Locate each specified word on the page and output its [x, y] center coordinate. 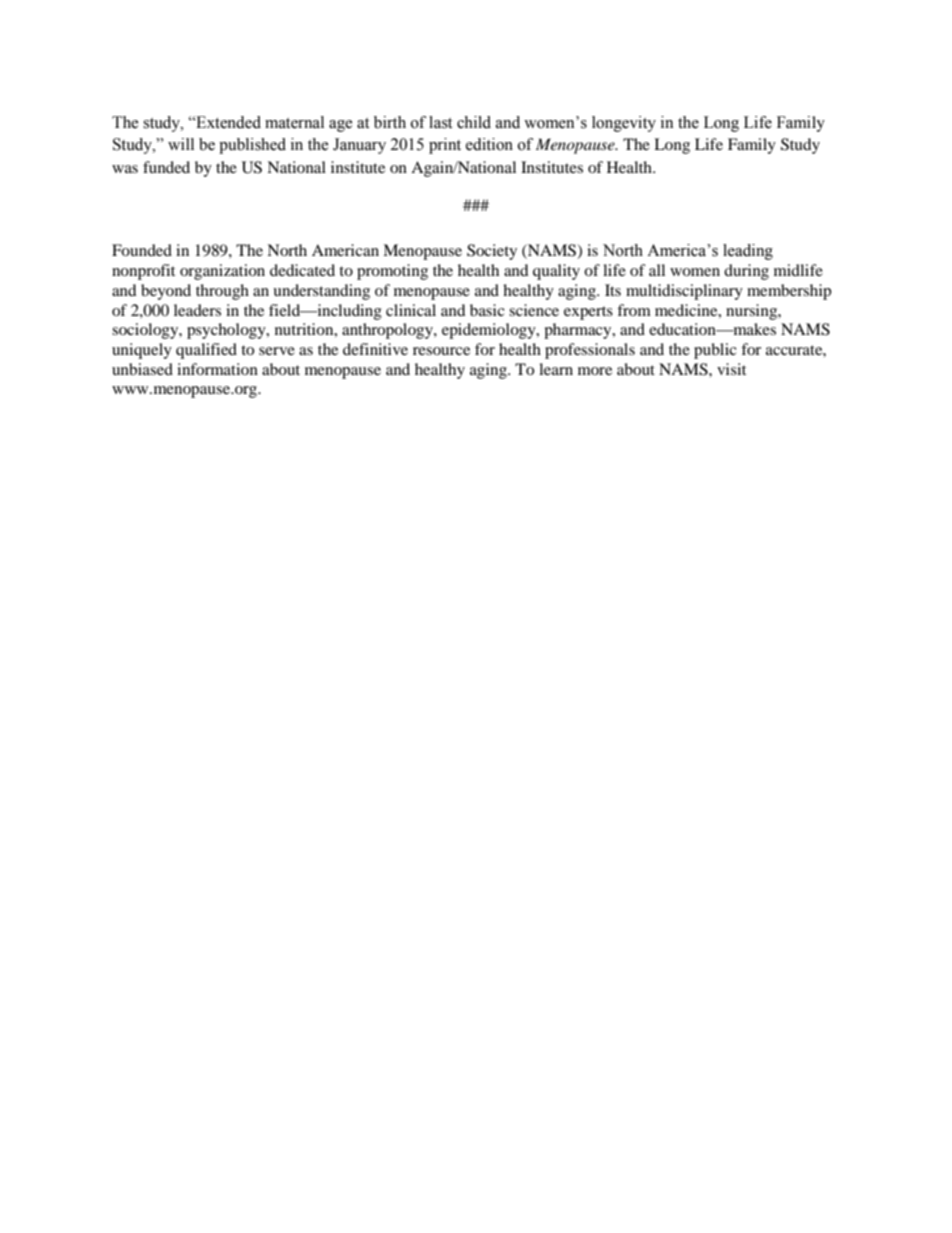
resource [441, 351]
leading [748, 252]
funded [166, 167]
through [222, 292]
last [440, 122]
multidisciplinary [684, 292]
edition [489, 144]
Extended [227, 122]
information [217, 369]
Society [492, 252]
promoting [392, 272]
